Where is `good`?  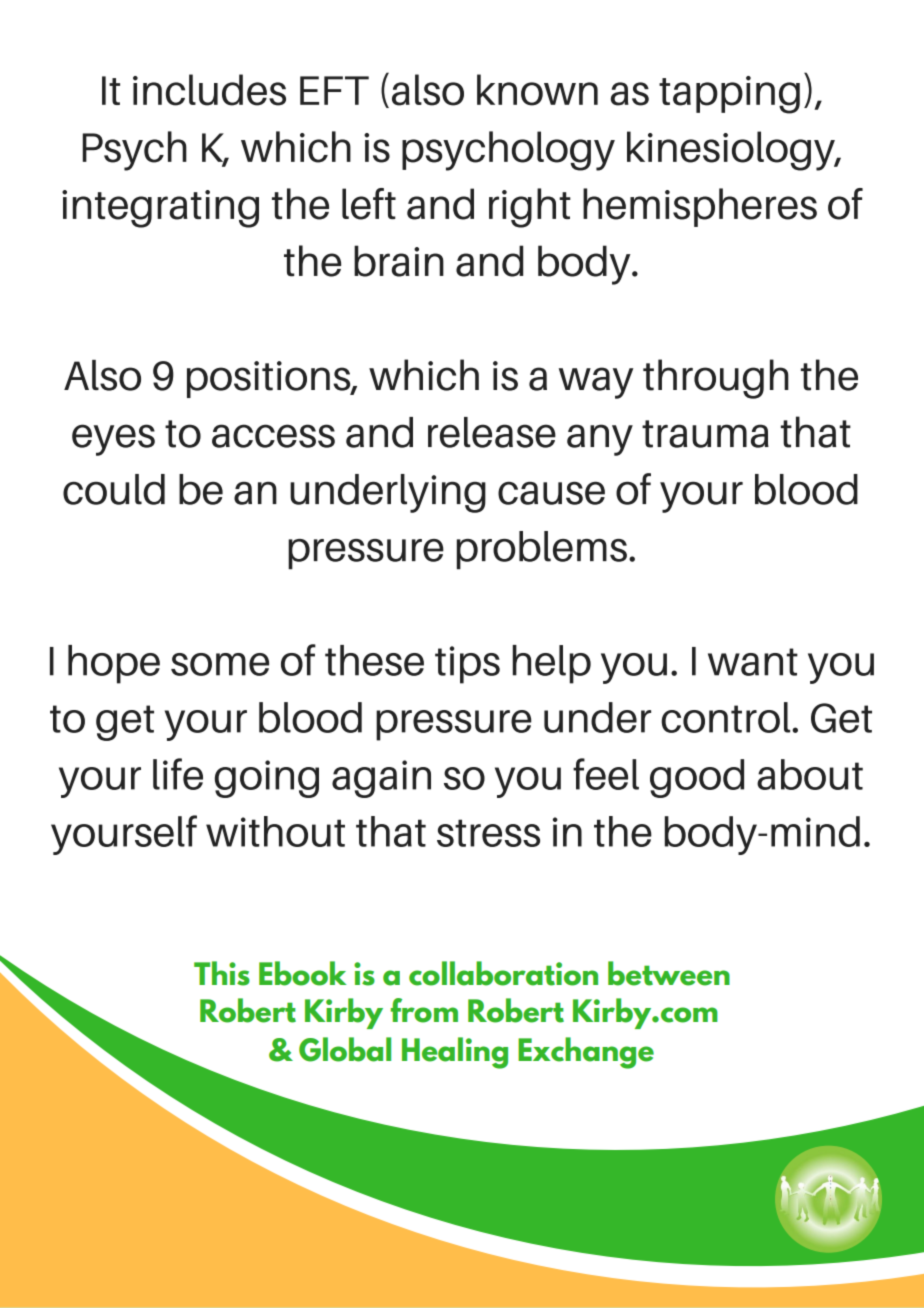 good is located at coordinates (697, 778).
